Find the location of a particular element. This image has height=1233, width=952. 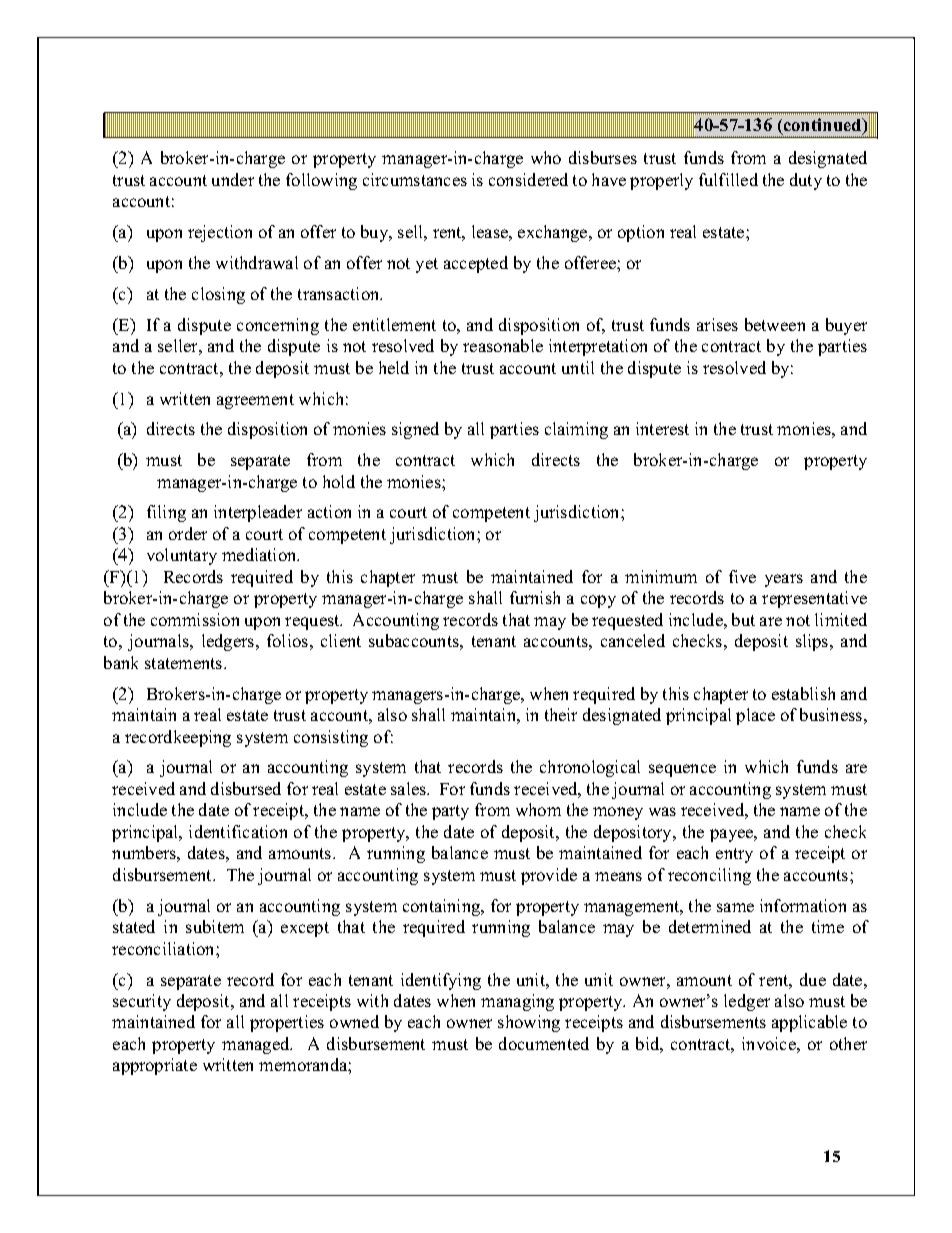

years is located at coordinates (784, 580).
